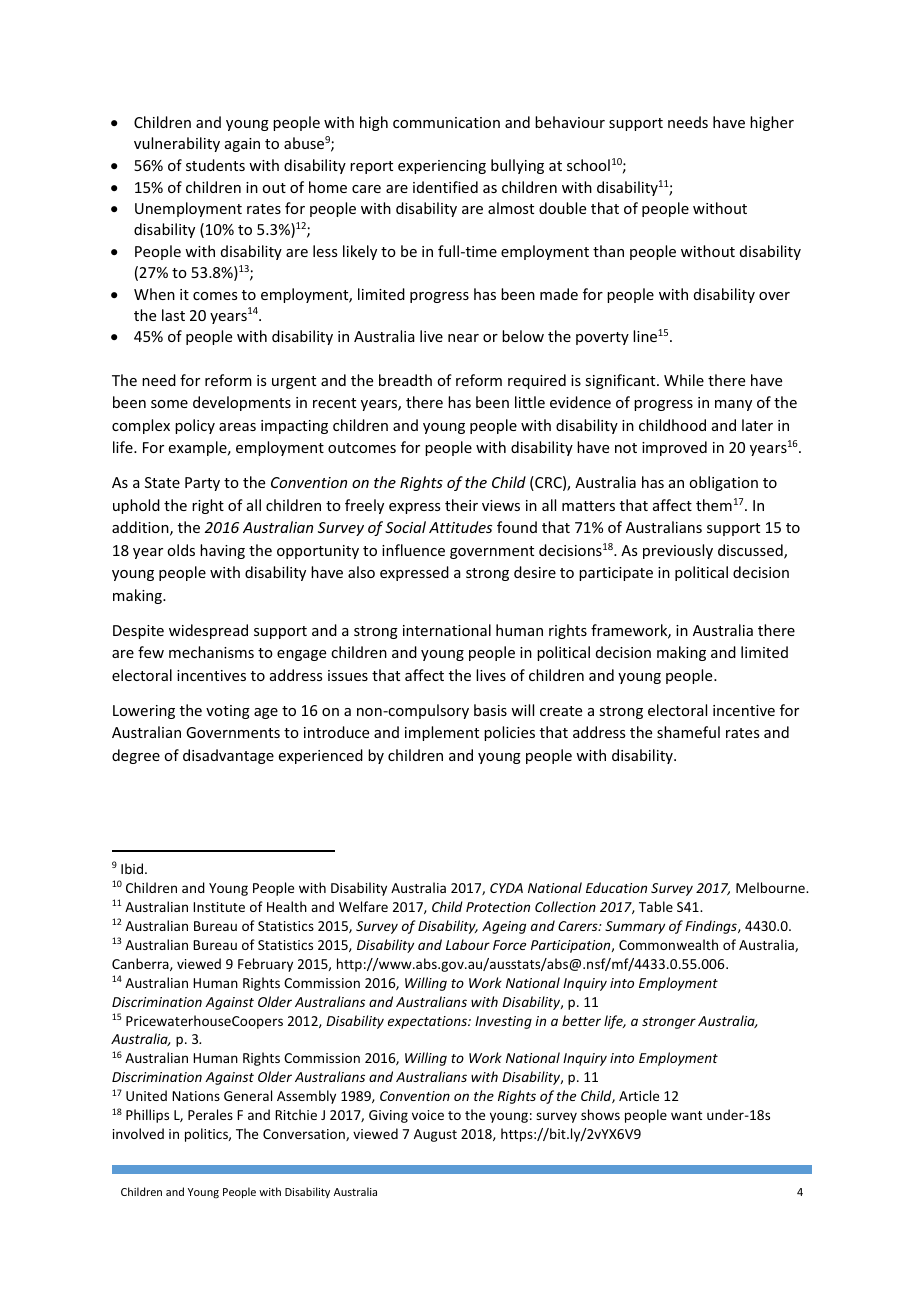 The image size is (924, 1308). Describe the element at coordinates (461, 505) in the screenshot. I see `their` at that location.
